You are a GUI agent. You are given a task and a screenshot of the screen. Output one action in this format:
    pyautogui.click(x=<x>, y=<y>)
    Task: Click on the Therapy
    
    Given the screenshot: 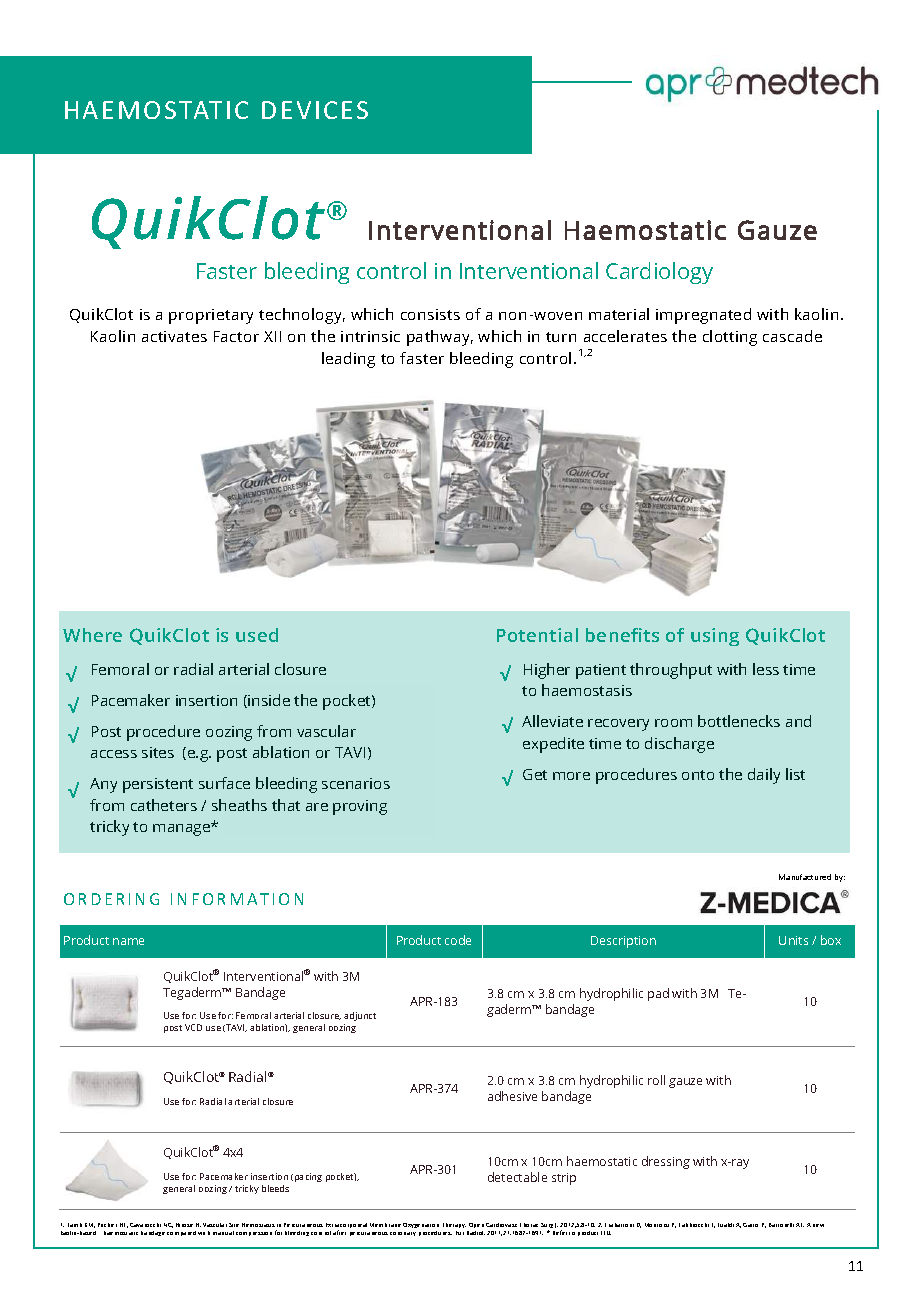 What is the action you would take?
    pyautogui.click(x=454, y=1225)
